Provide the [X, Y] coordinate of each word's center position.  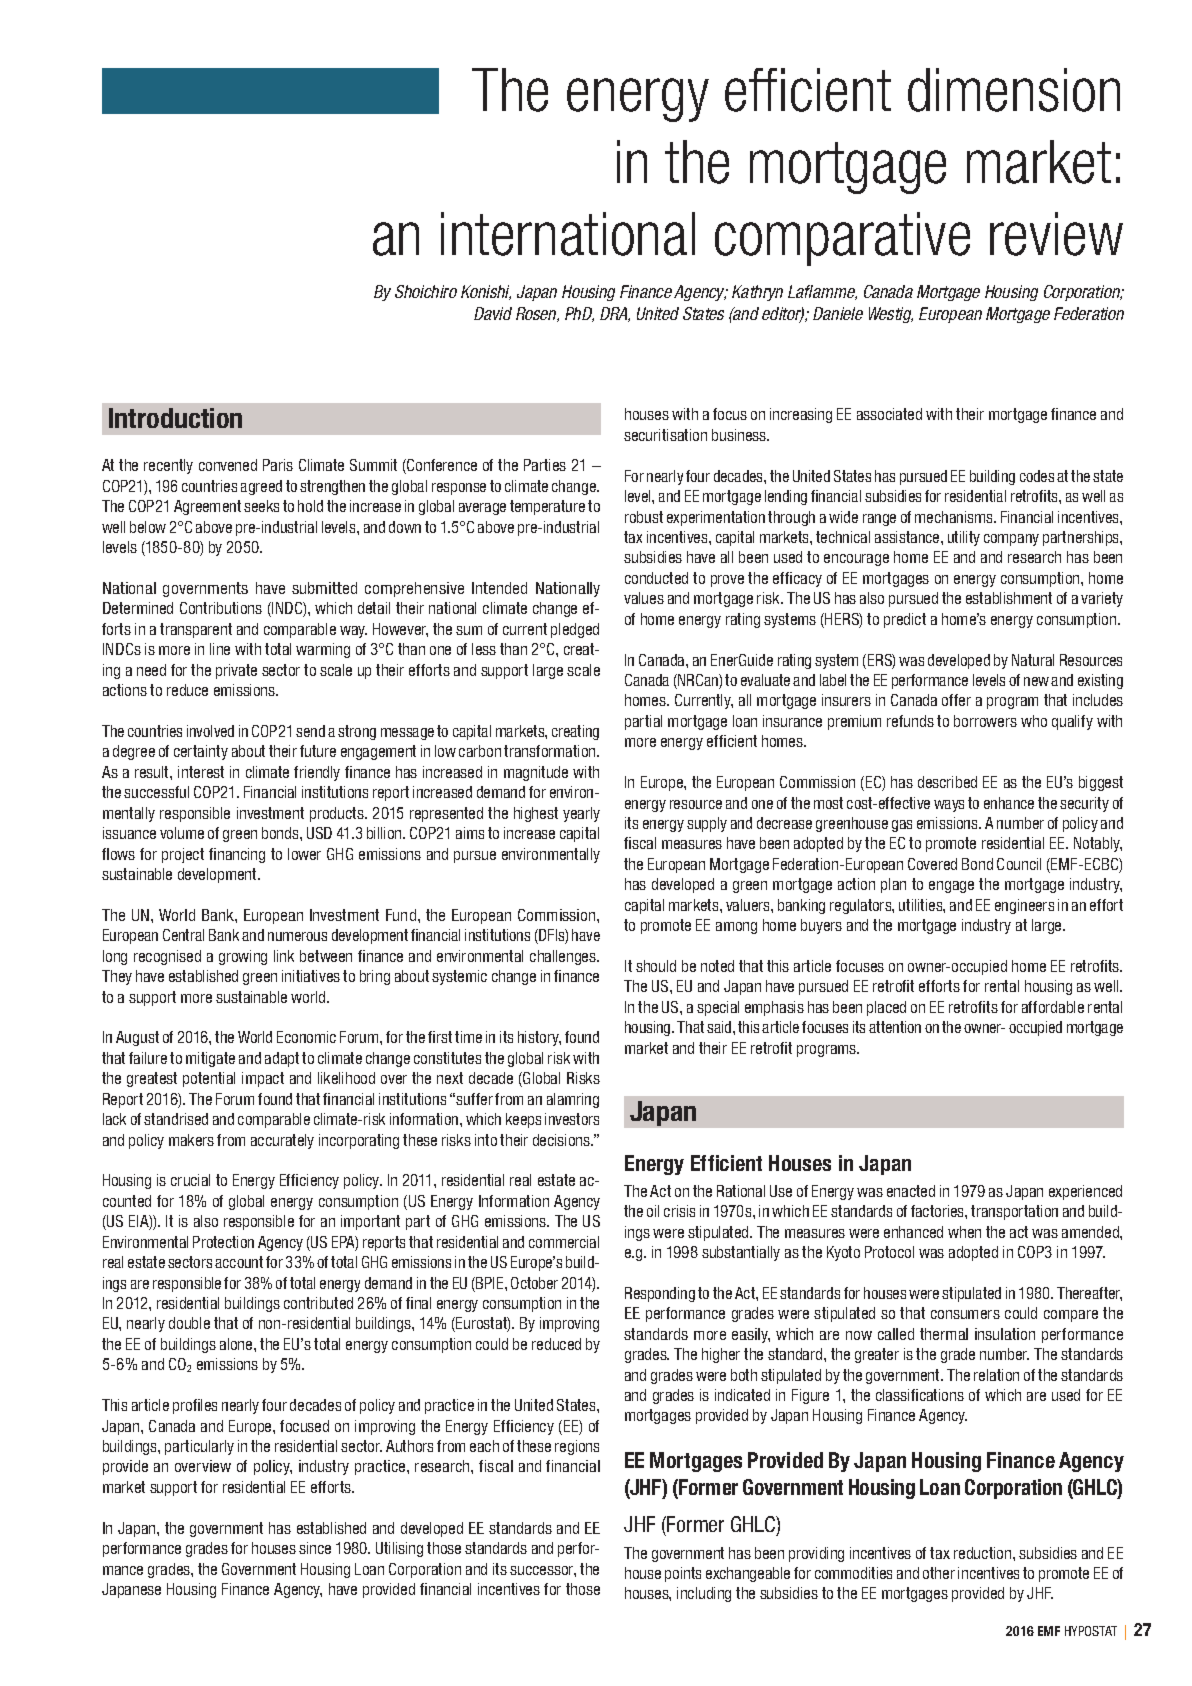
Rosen [537, 314]
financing [237, 855]
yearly [581, 814]
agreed [261, 487]
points [683, 1574]
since [315, 1548]
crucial [190, 1180]
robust [644, 517]
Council [1019, 864]
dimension [1014, 90]
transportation [1014, 1212]
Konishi [486, 292]
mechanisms [955, 517]
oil [653, 1211]
